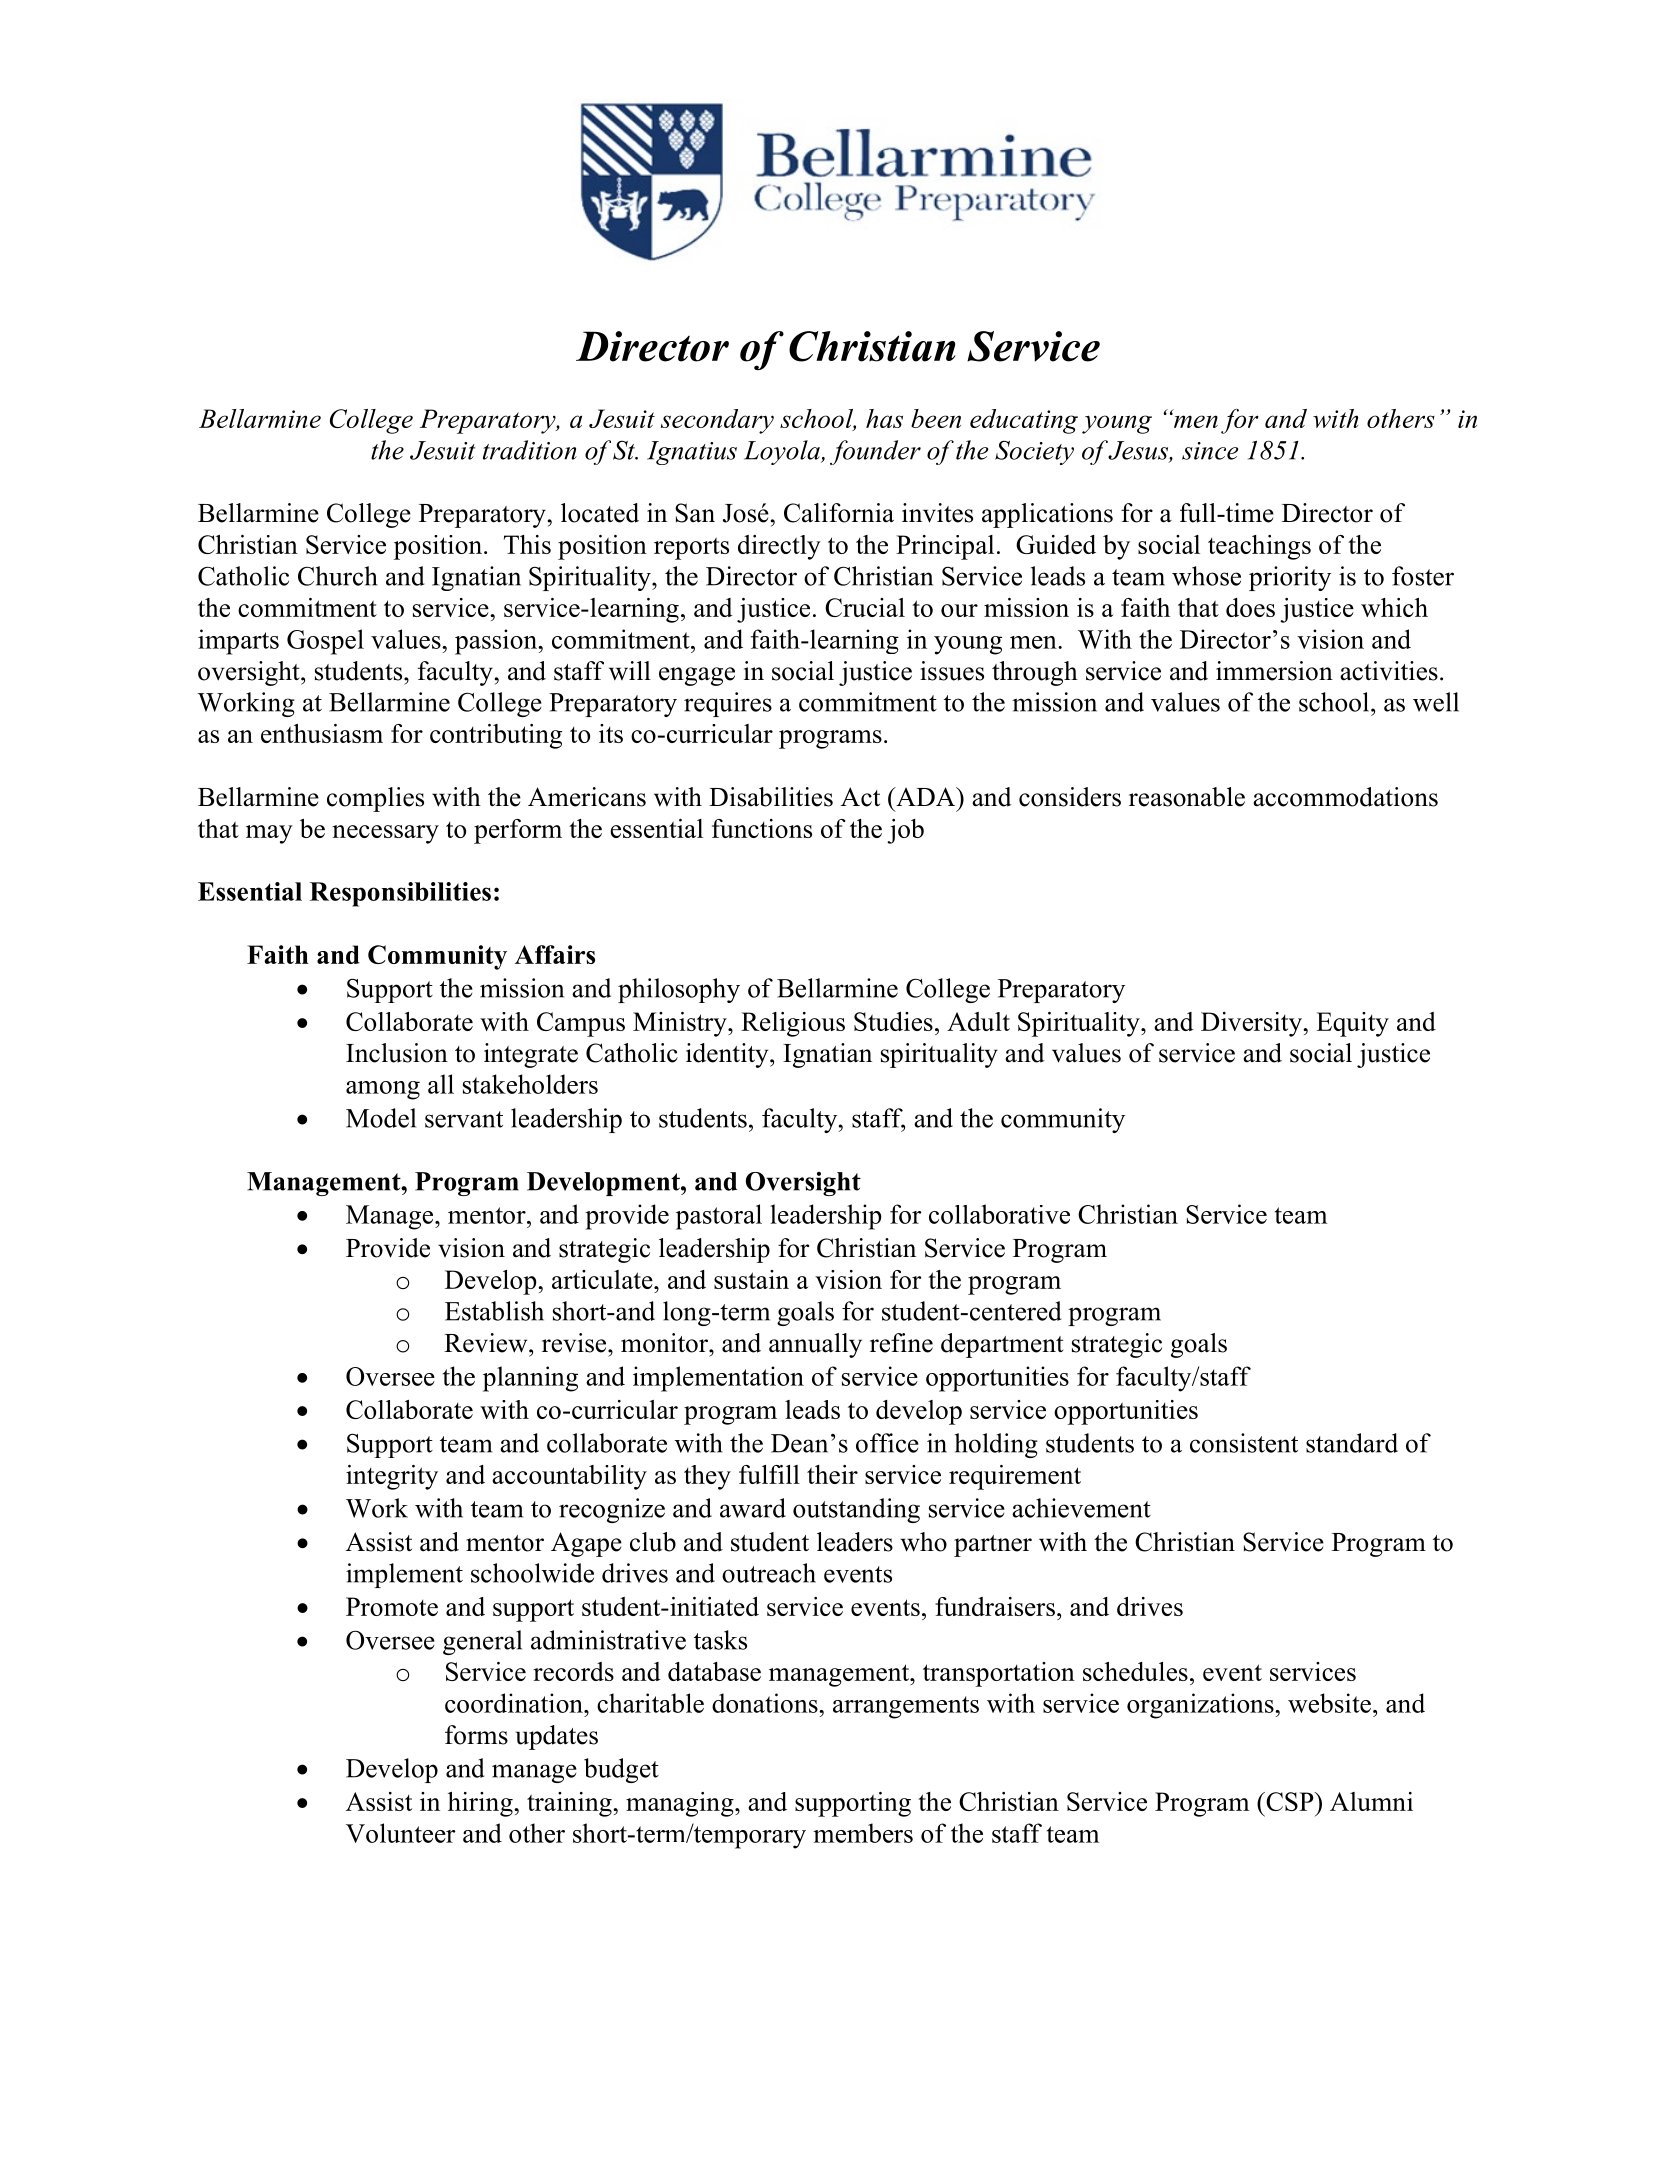 The height and width of the screenshot is (2171, 1678). What do you see at coordinates (863, 1833) in the screenshot?
I see `members` at bounding box center [863, 1833].
